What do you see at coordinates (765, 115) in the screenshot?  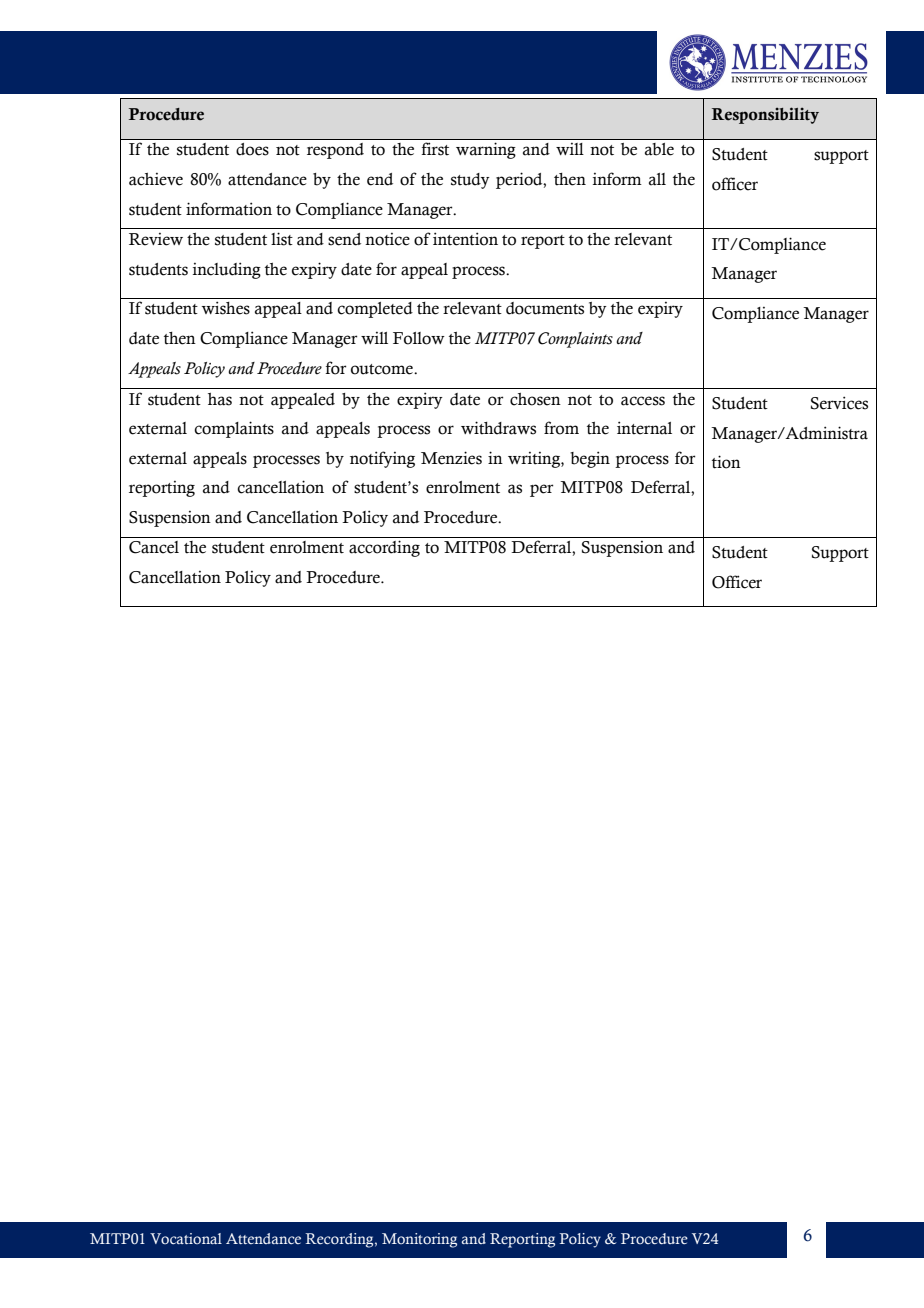 I see `Responsibility` at bounding box center [765, 115].
